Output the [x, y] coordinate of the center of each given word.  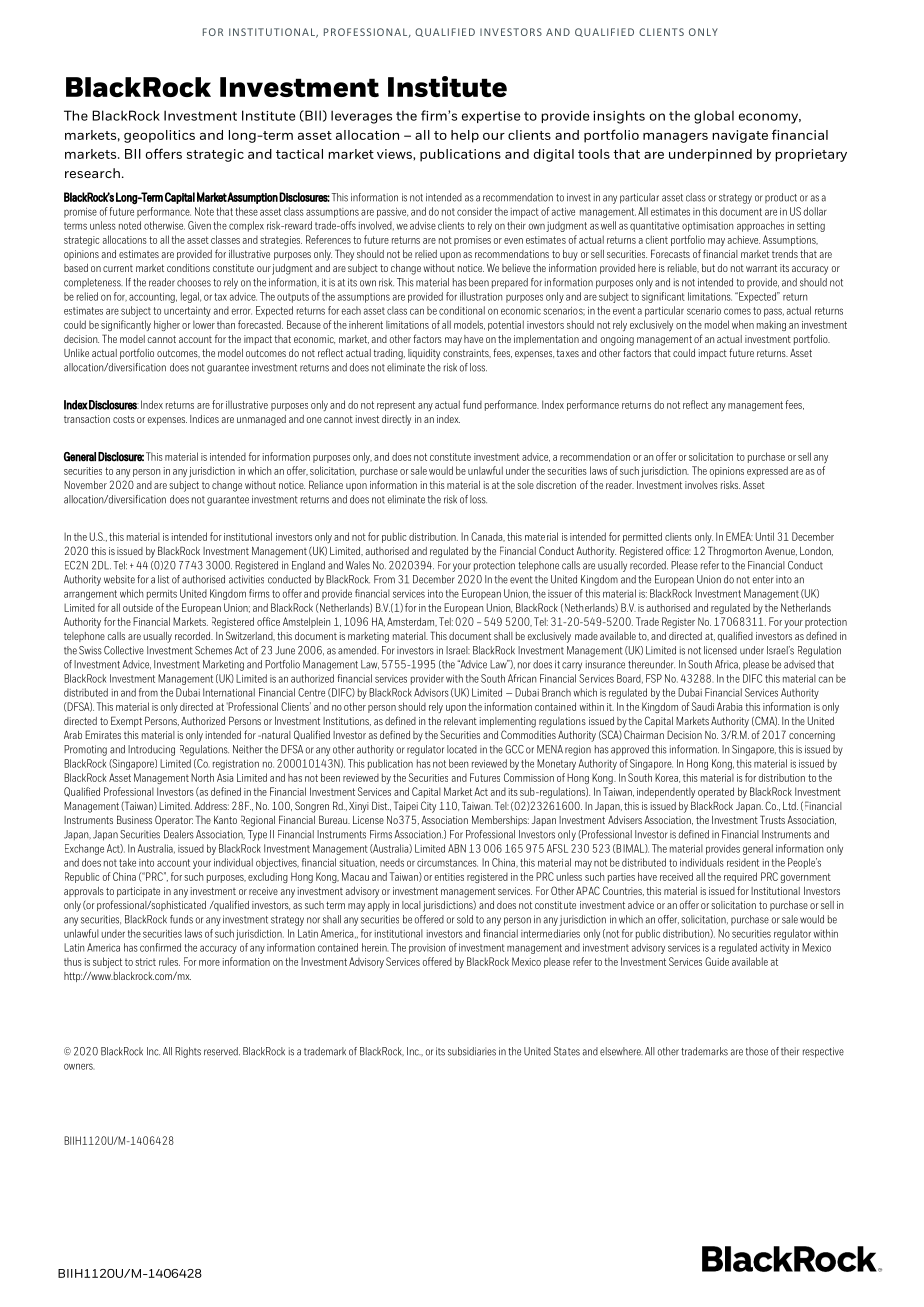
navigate [740, 136]
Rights [188, 1052]
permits [162, 595]
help [465, 136]
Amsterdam [412, 622]
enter [763, 580]
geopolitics [159, 136]
